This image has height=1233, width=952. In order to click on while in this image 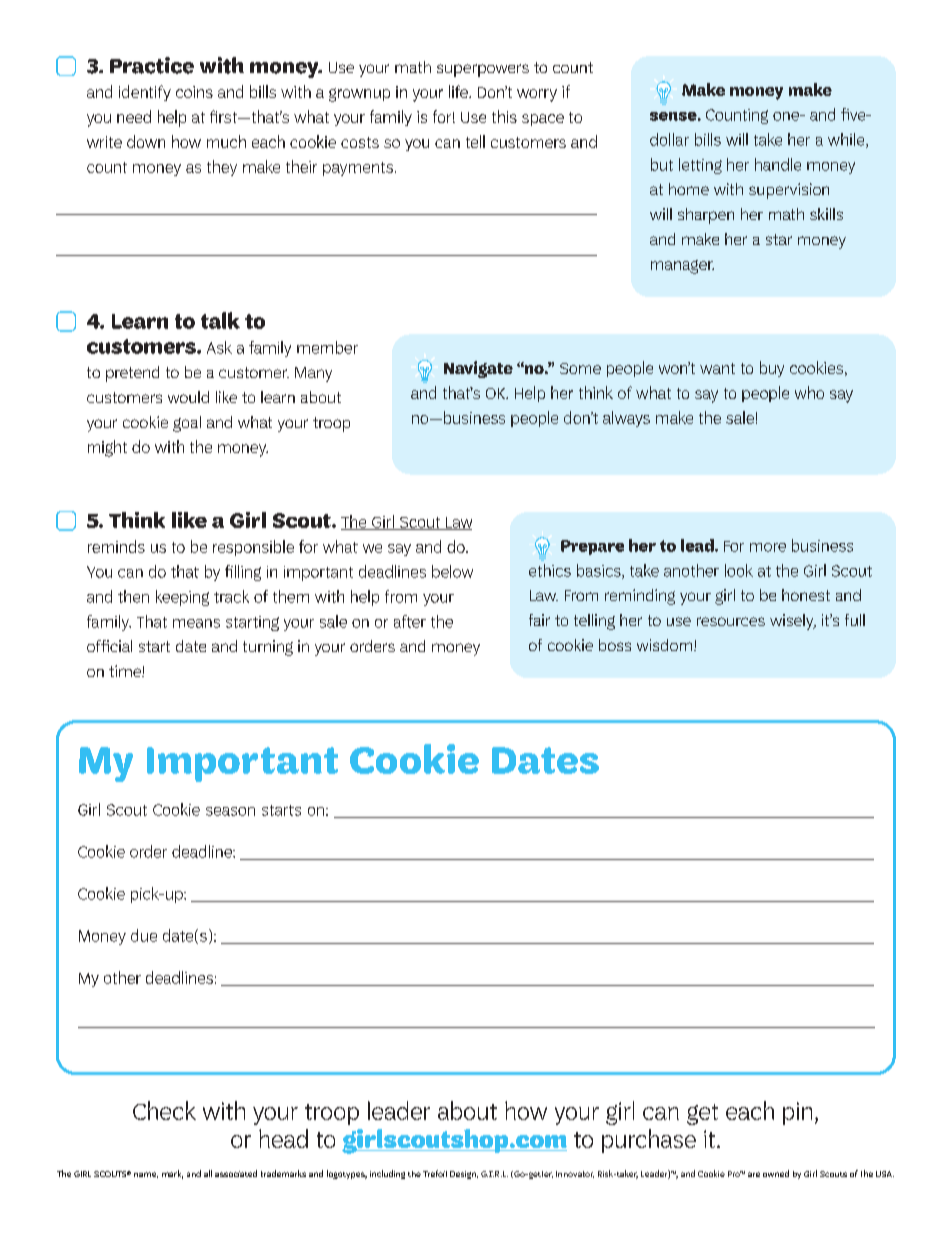, I will do `click(847, 140)`.
